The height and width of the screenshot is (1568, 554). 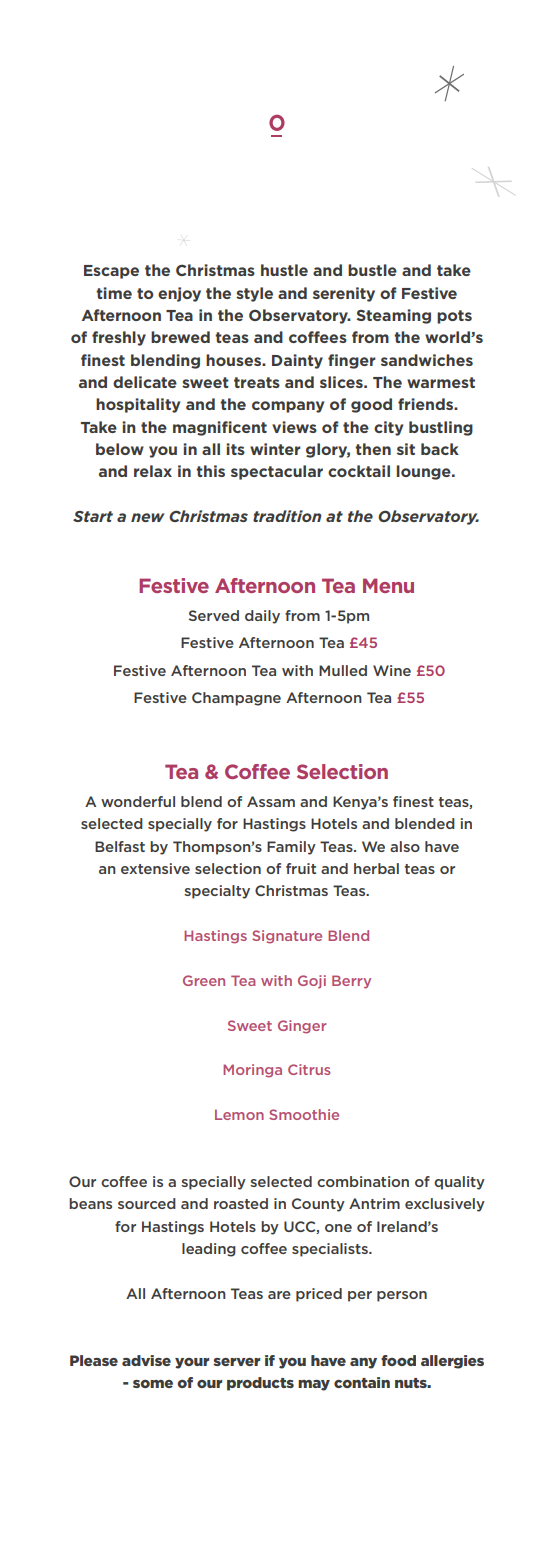 I want to click on products, so click(x=260, y=1384).
